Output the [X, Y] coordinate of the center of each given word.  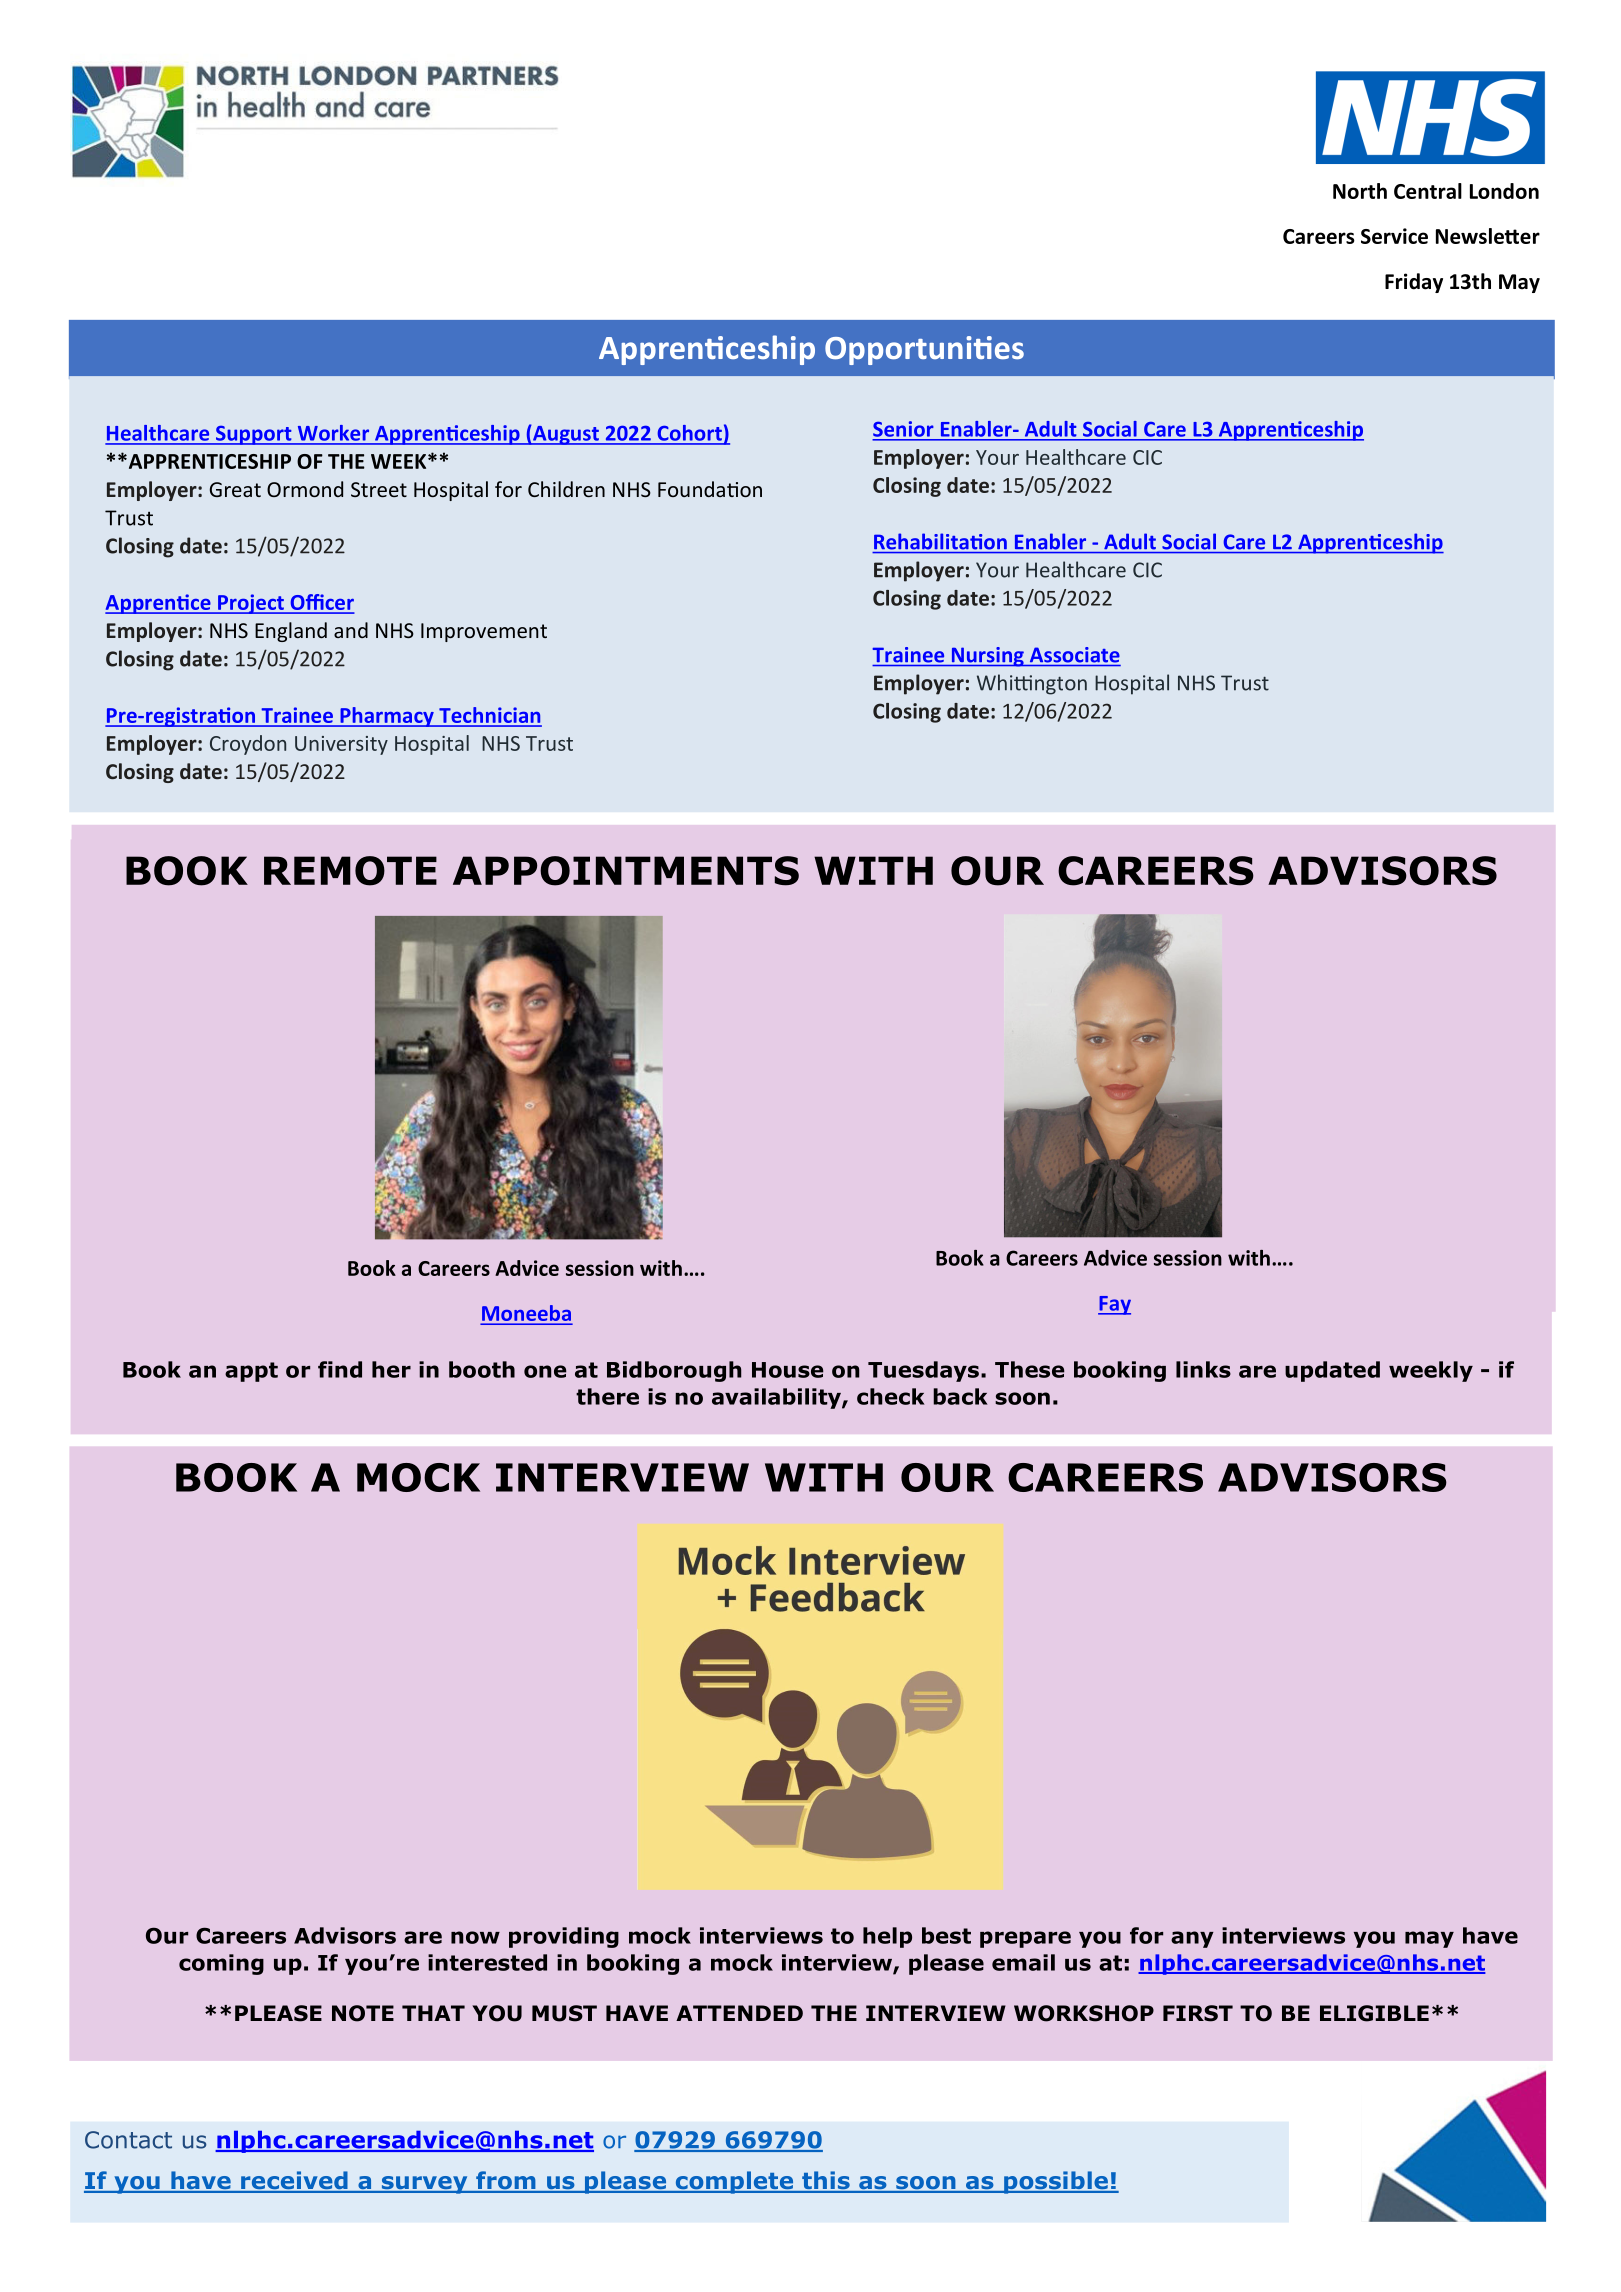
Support [253, 435]
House [788, 1370]
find [340, 1369]
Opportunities [924, 350]
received [294, 2181]
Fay [1114, 1305]
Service [1394, 236]
